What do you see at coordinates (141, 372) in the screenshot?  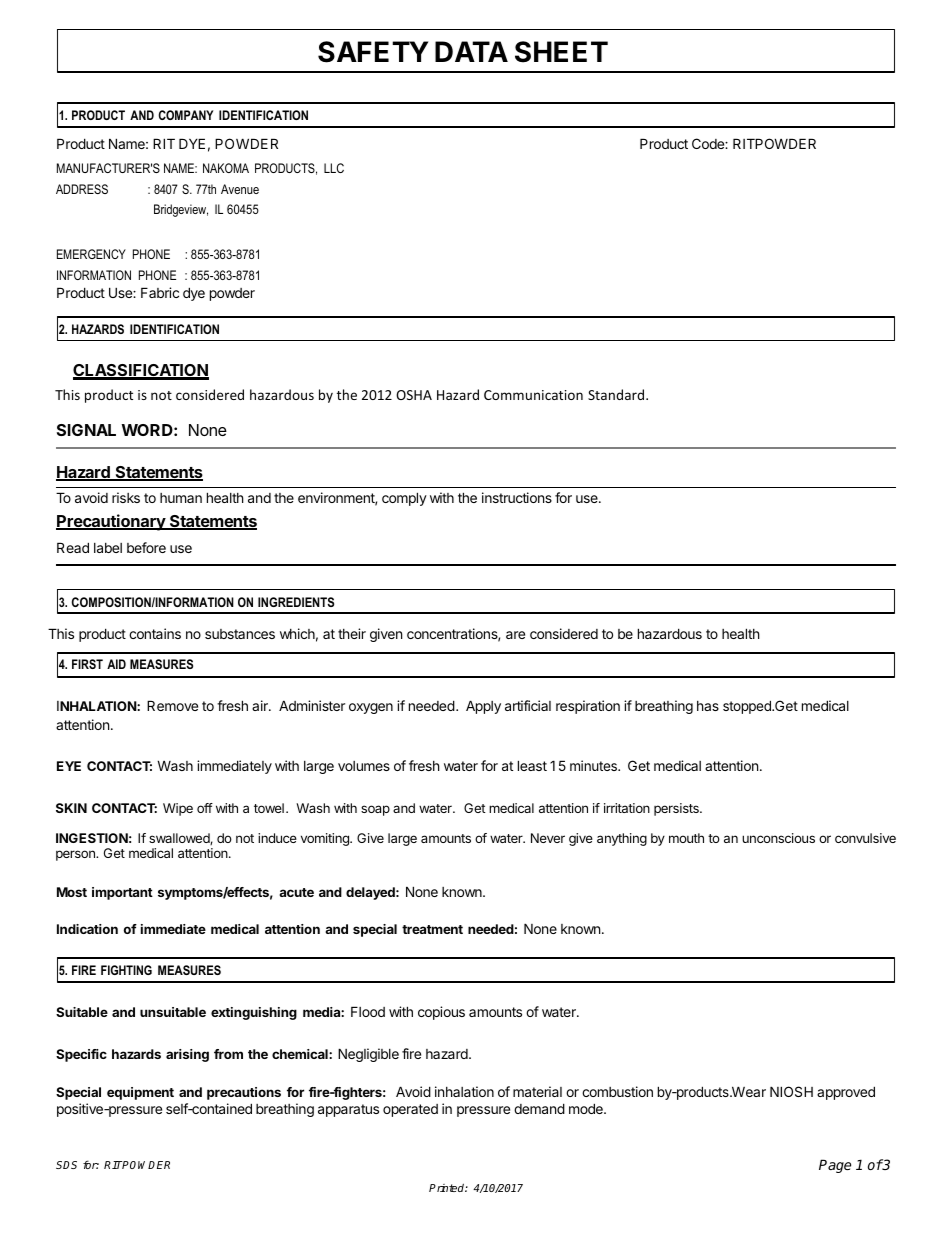 I see `CLASSIFICATION` at bounding box center [141, 372].
